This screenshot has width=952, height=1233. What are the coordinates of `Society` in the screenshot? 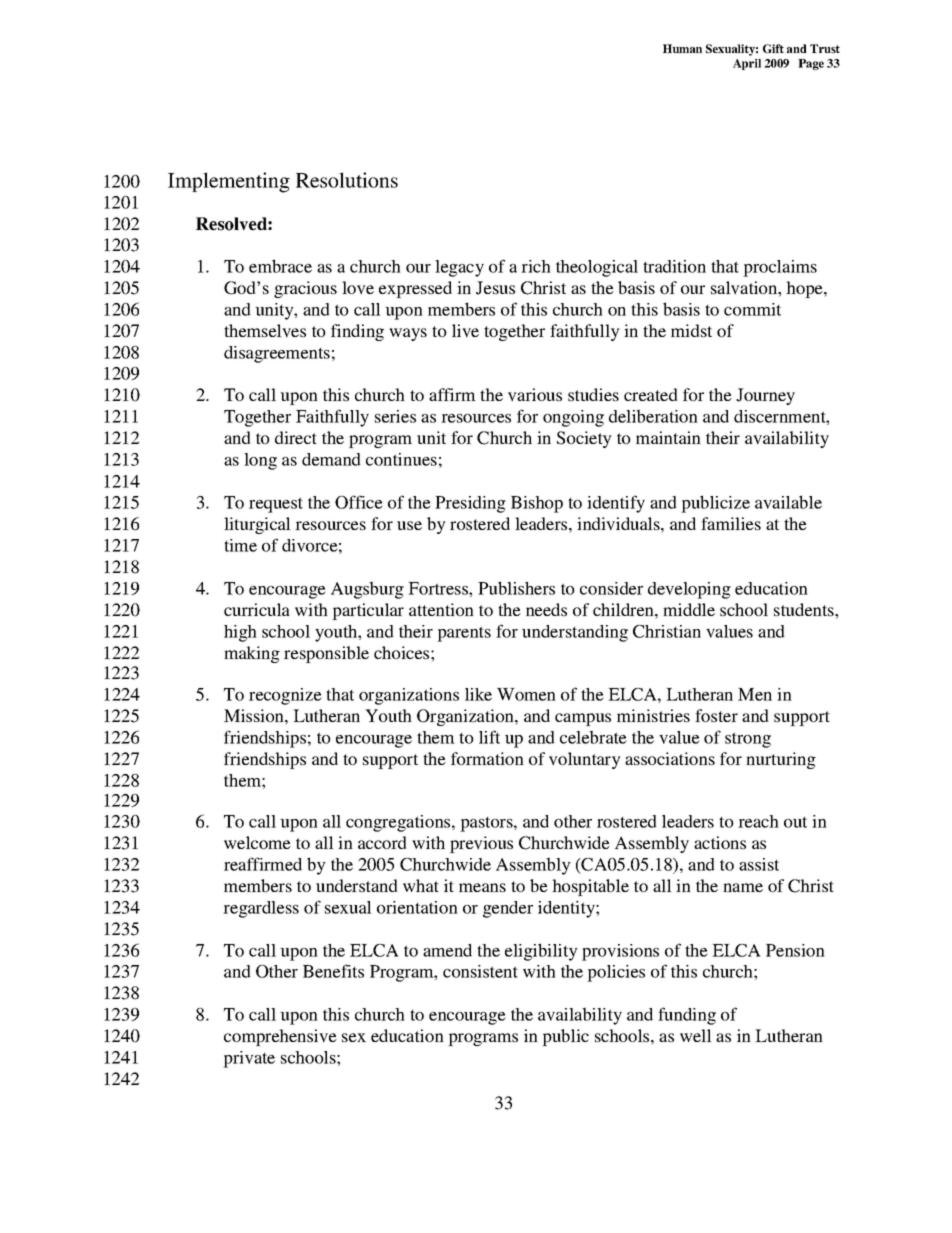 It's located at (584, 439).
